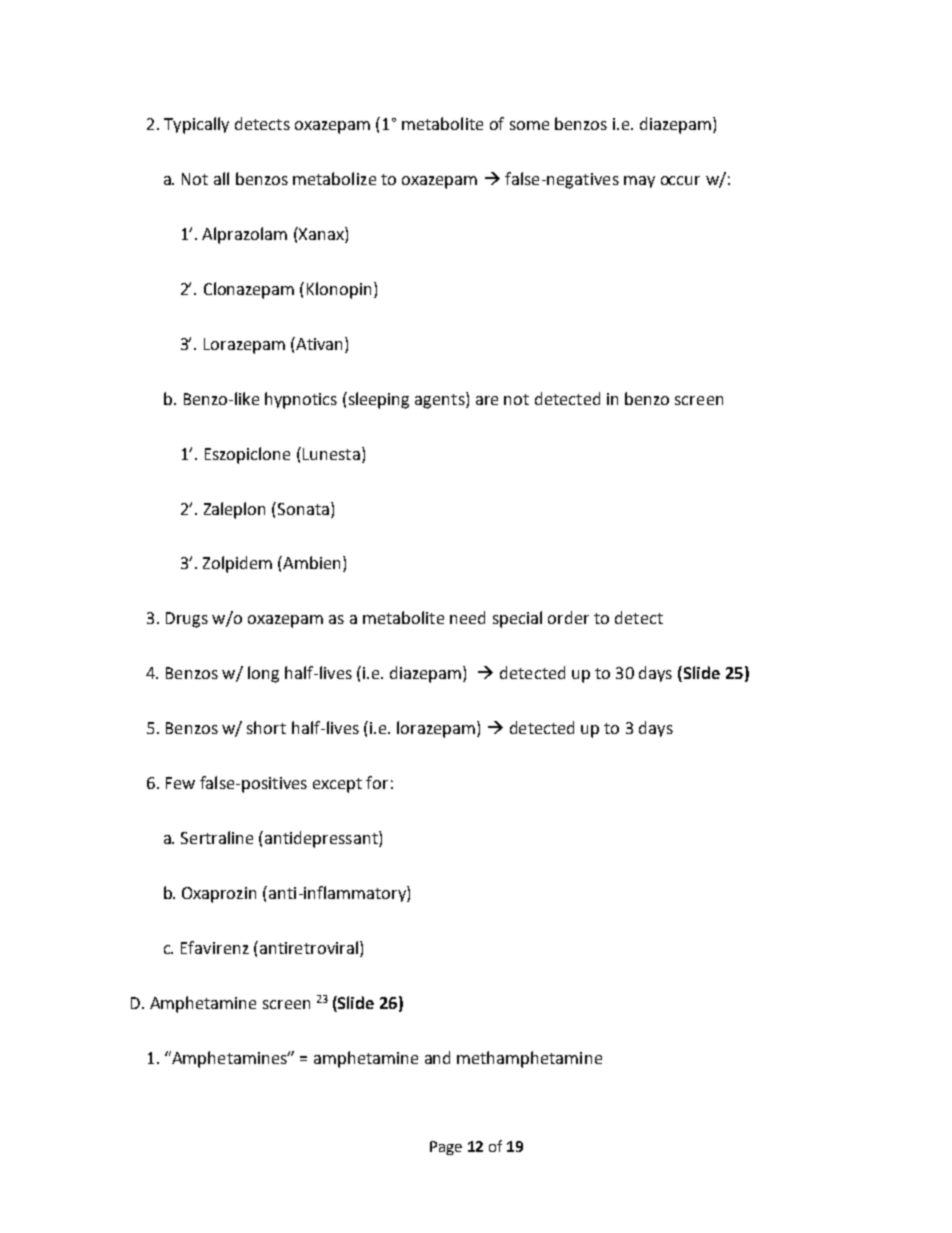 The height and width of the page is (1233, 952). I want to click on Page, so click(446, 1148).
